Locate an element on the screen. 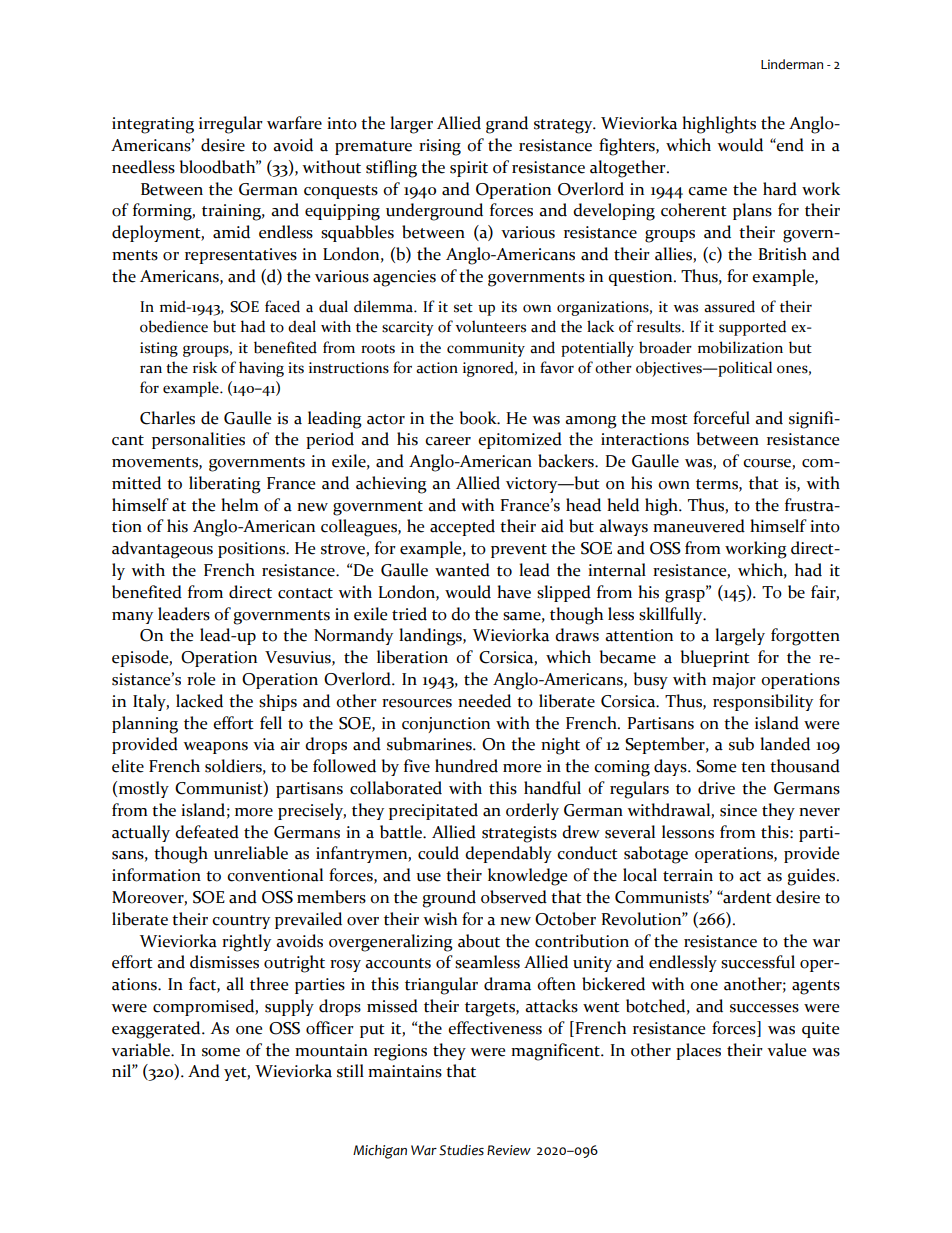 The image size is (952, 1233). defeated is located at coordinates (207, 832).
